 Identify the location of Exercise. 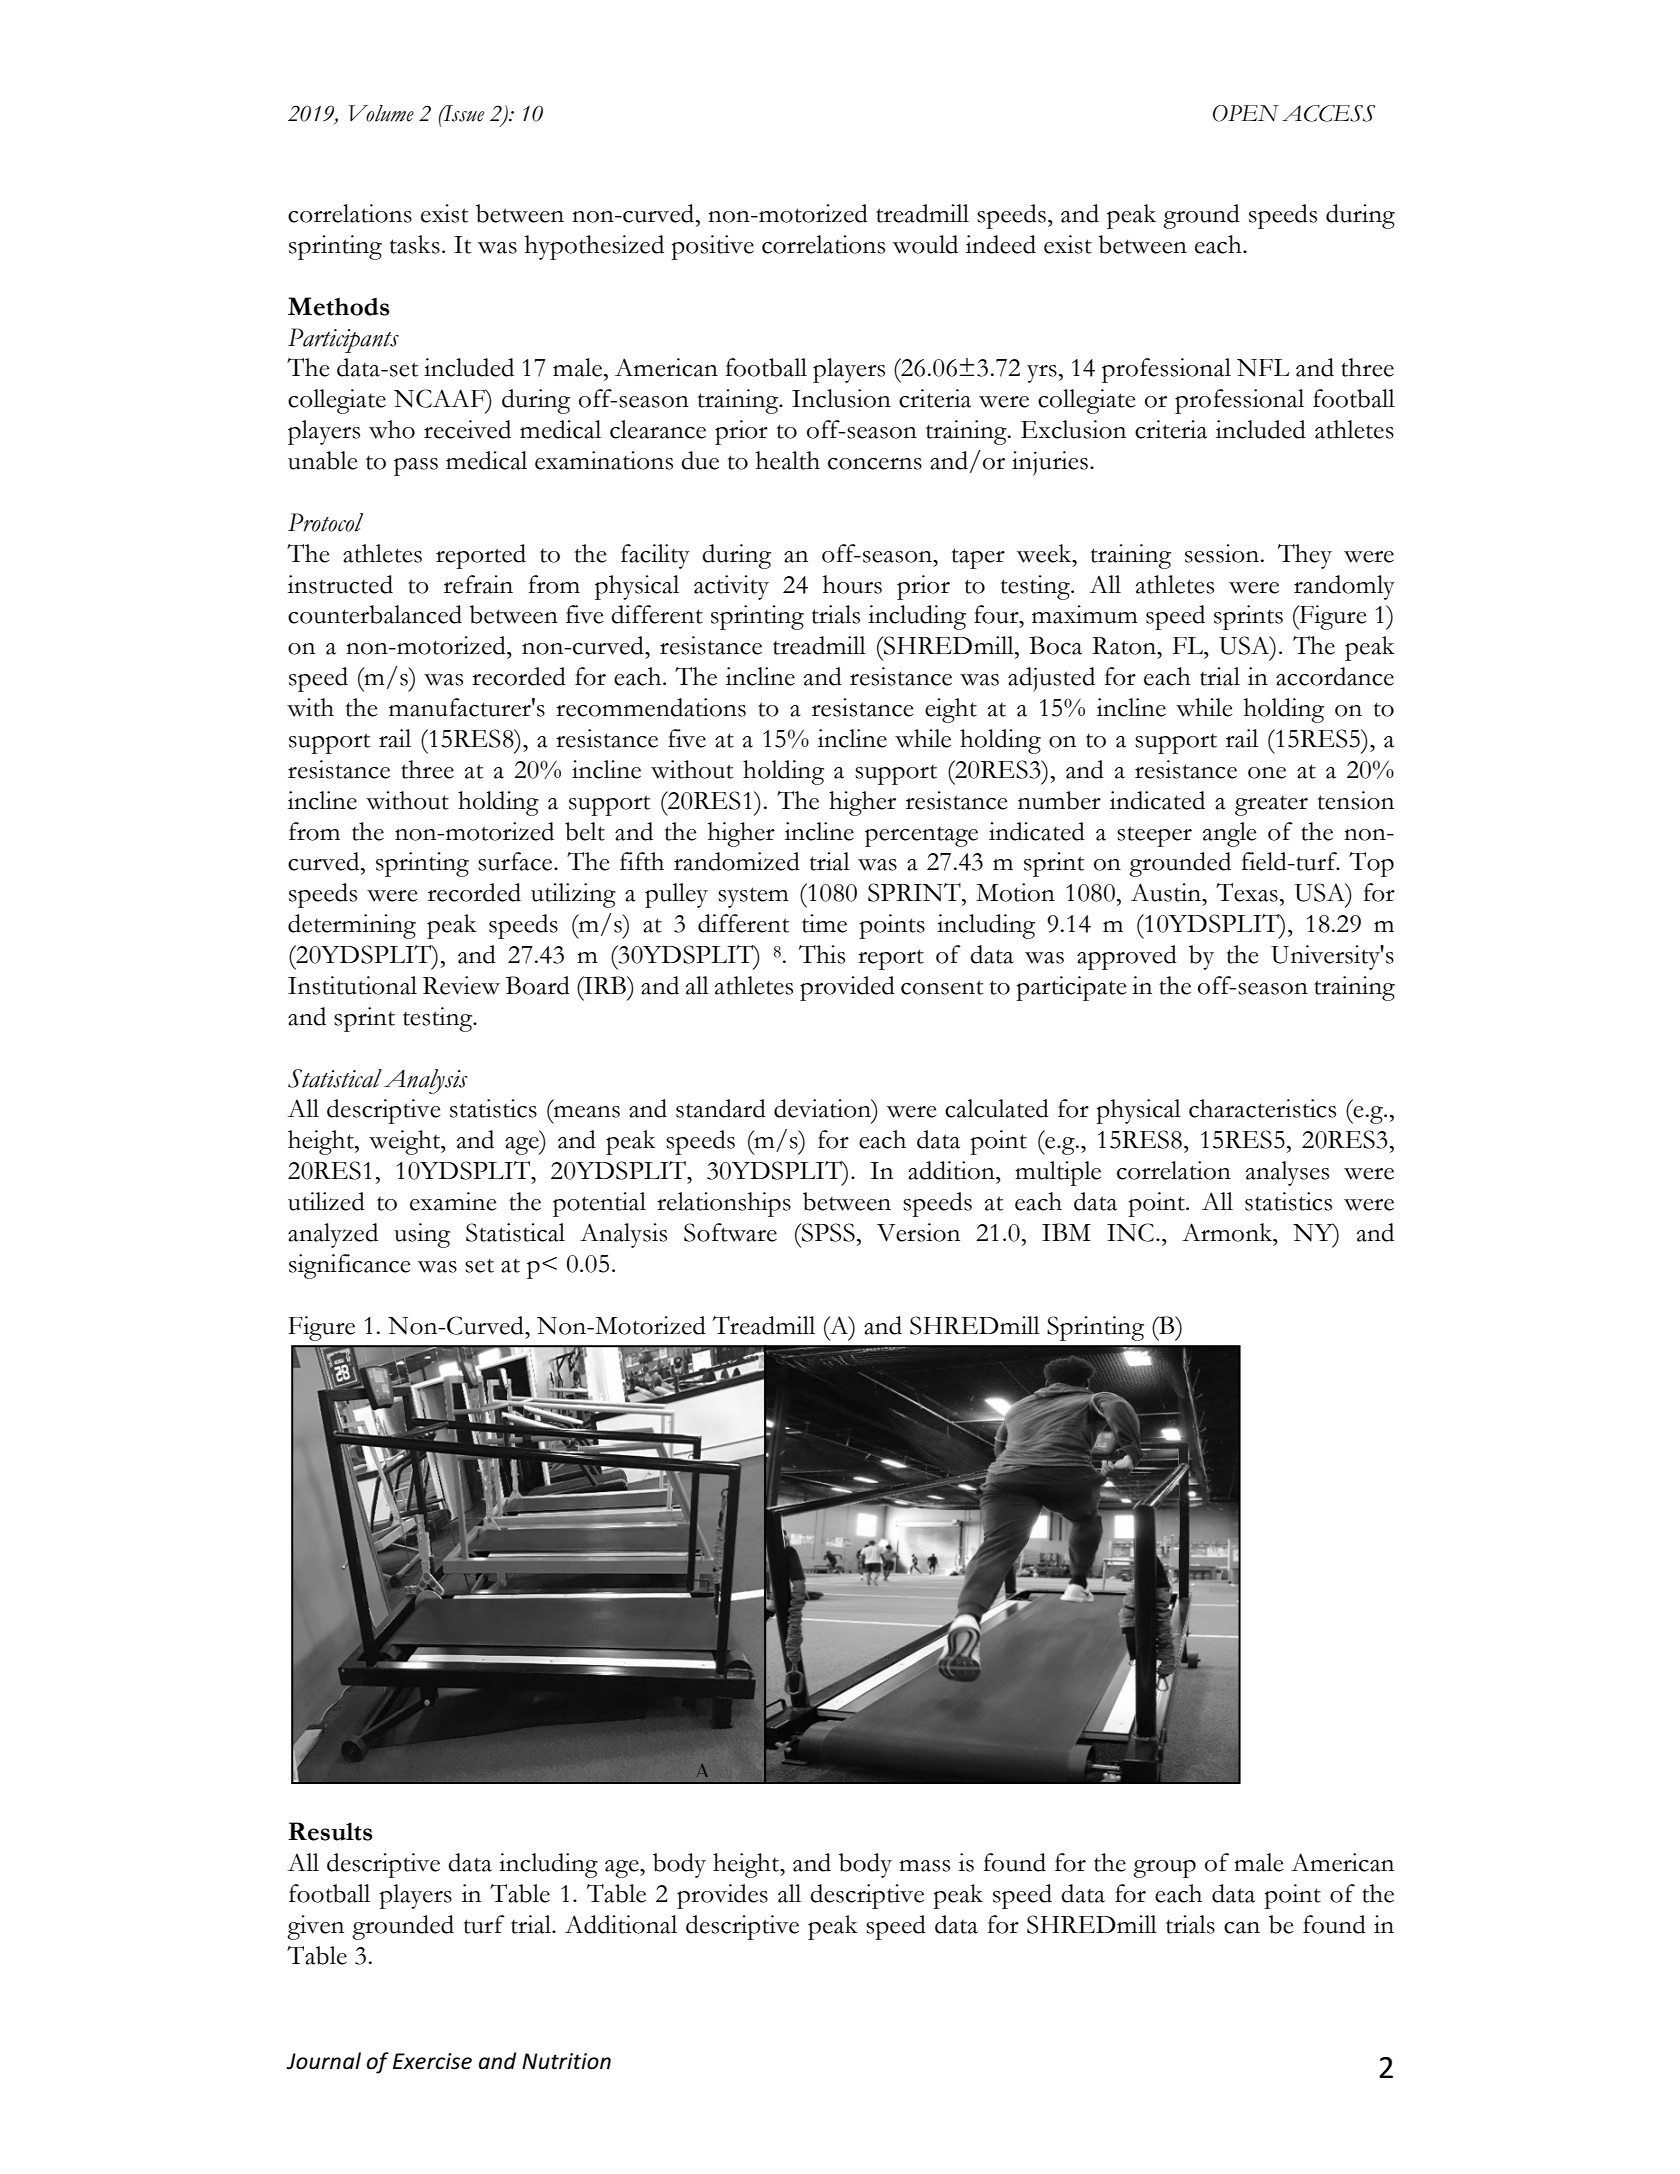
(432, 2061).
